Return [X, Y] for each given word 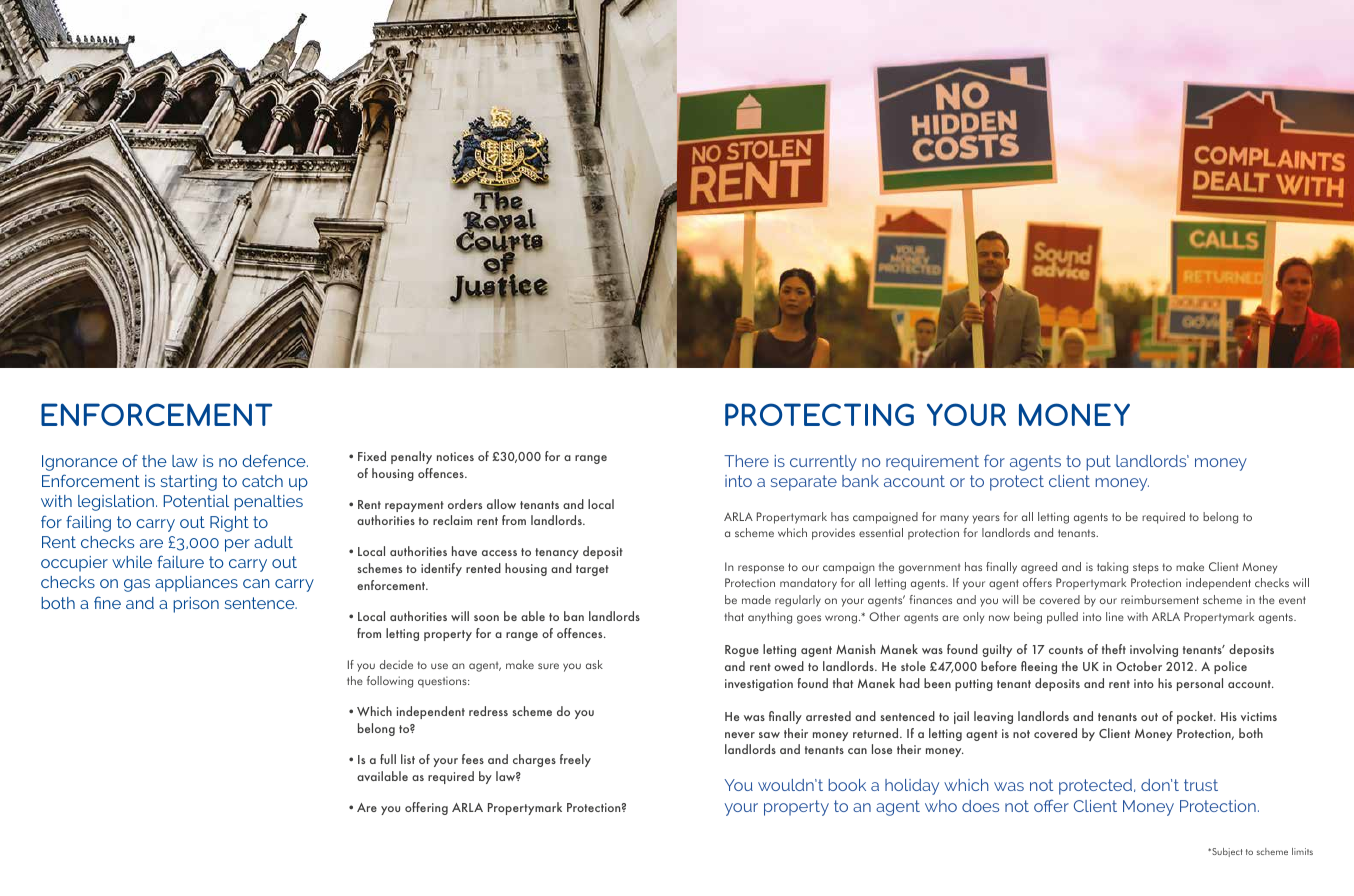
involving [1154, 650]
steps [1146, 568]
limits [1302, 851]
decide [396, 664]
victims [1259, 716]
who [941, 806]
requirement [932, 463]
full [388, 759]
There [746, 461]
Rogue [742, 651]
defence [275, 460]
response [761, 569]
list [408, 759]
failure [180, 561]
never [740, 735]
